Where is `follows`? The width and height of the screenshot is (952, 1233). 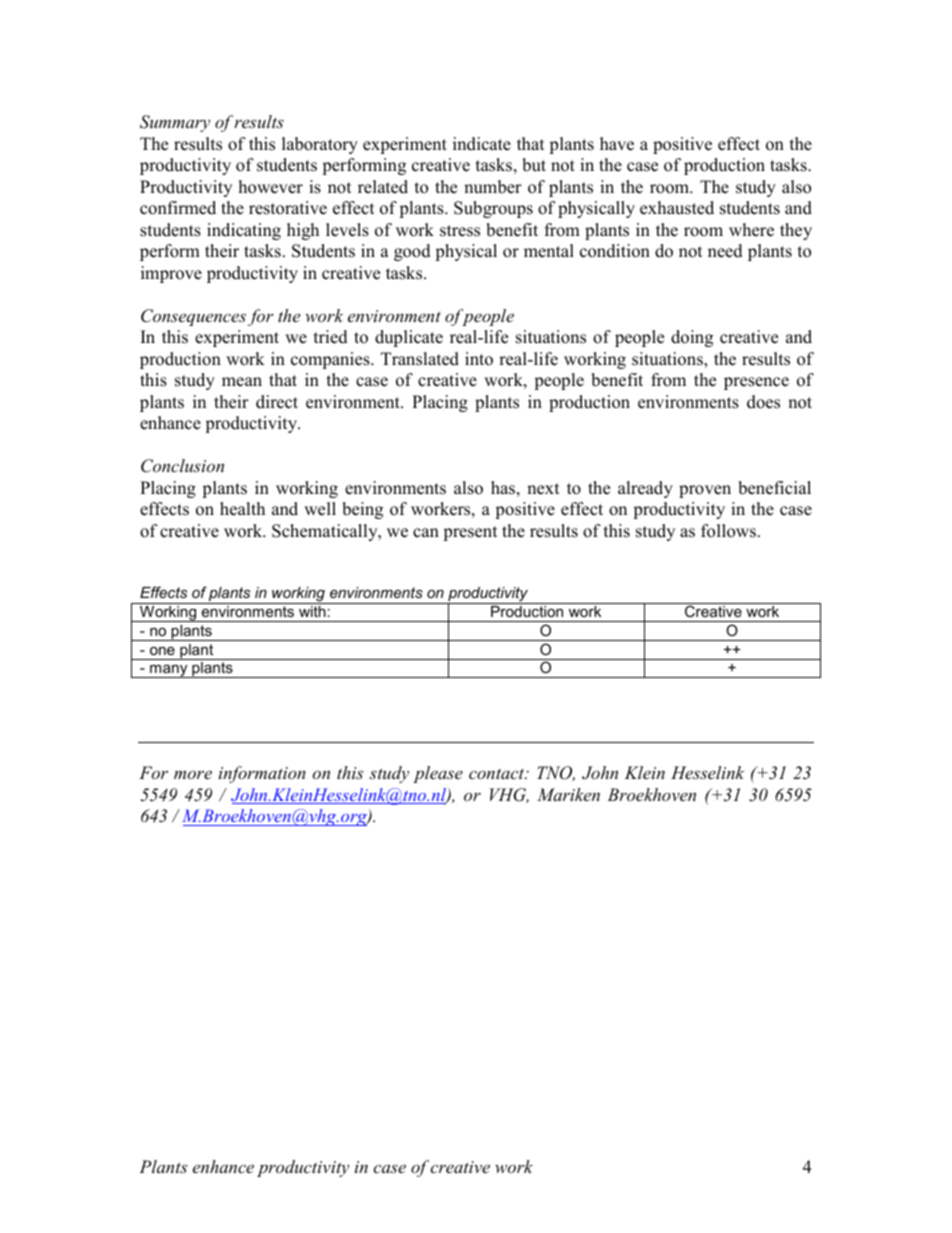
follows is located at coordinates (728, 531).
